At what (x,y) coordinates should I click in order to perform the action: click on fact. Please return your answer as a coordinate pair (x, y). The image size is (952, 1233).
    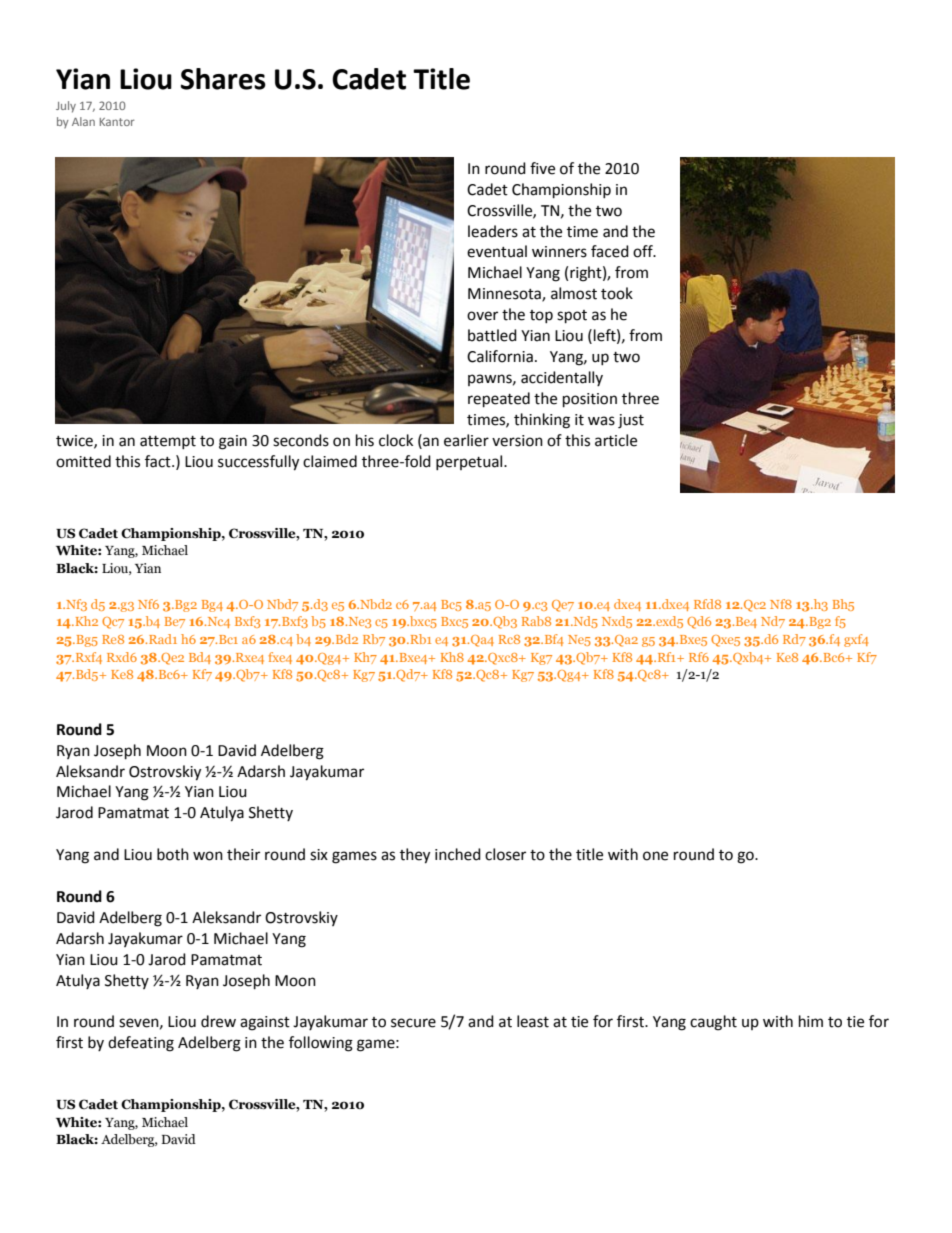
    Looking at the image, I should click on (159, 461).
